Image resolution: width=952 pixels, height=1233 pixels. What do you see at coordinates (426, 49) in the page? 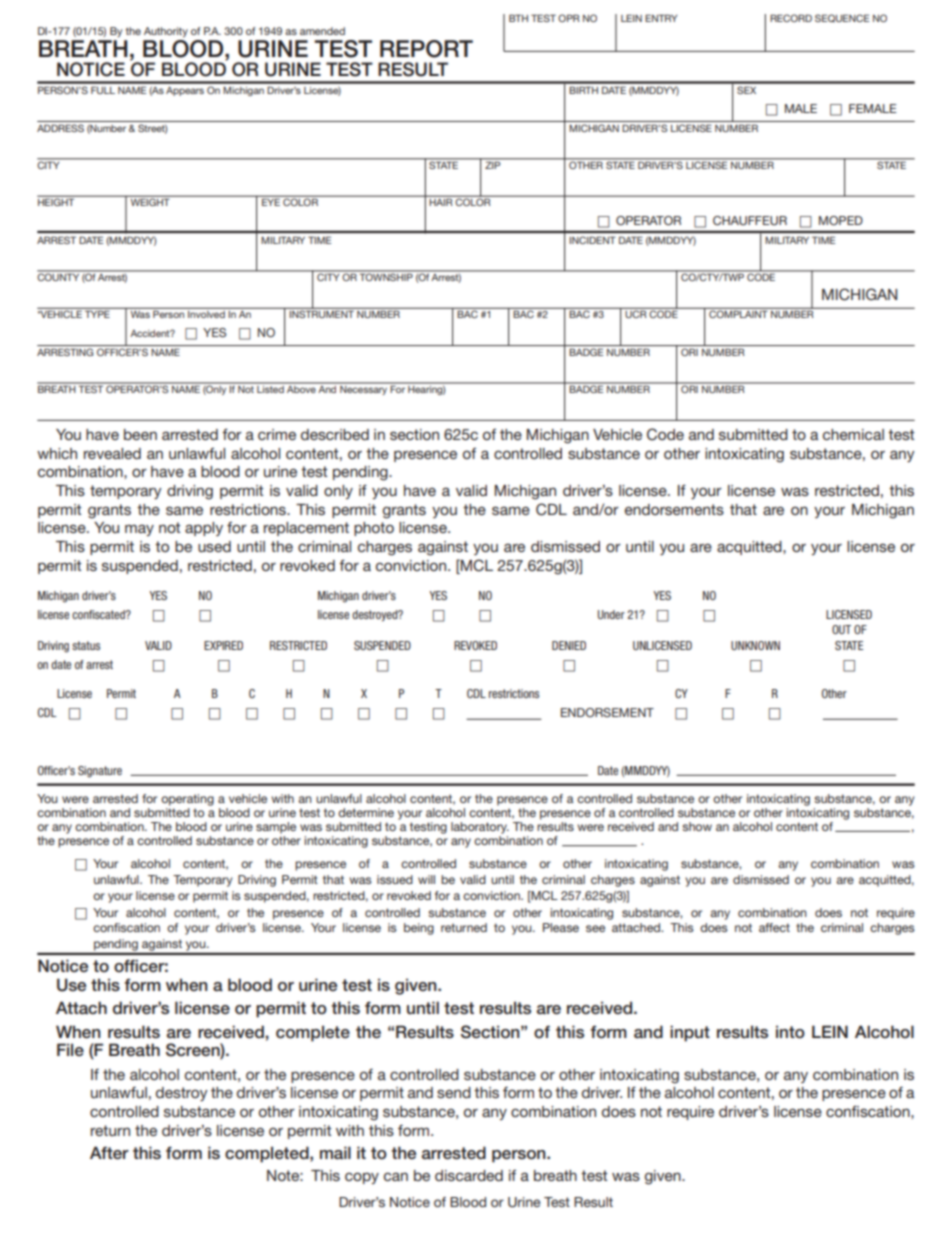
I see `REPORT` at bounding box center [426, 49].
